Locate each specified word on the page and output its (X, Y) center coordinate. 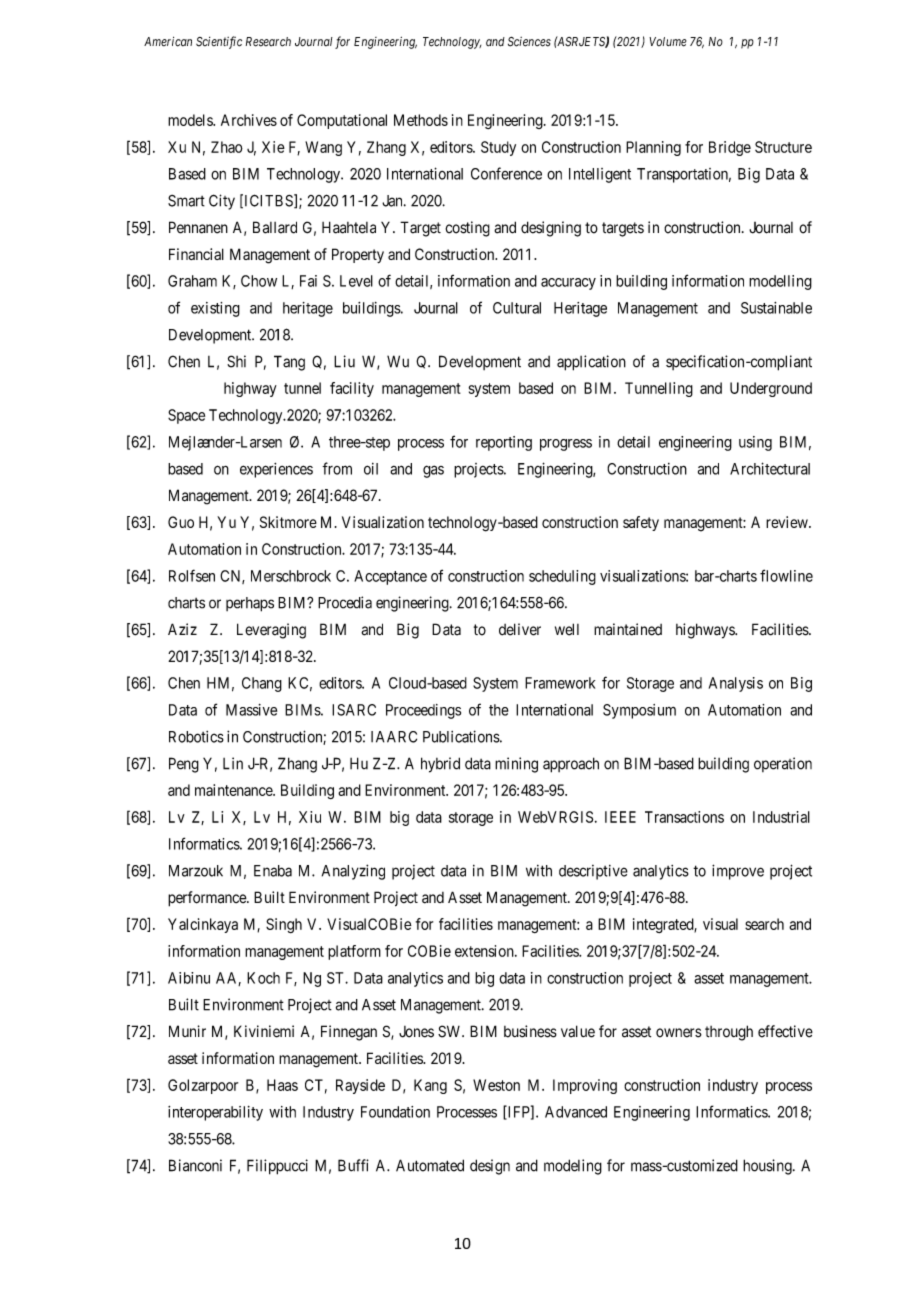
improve (738, 872)
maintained (628, 629)
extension (485, 951)
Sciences (529, 42)
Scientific (219, 42)
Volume (668, 42)
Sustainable (776, 308)
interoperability (215, 1113)
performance (208, 899)
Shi (236, 361)
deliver (520, 629)
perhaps (250, 604)
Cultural (517, 308)
